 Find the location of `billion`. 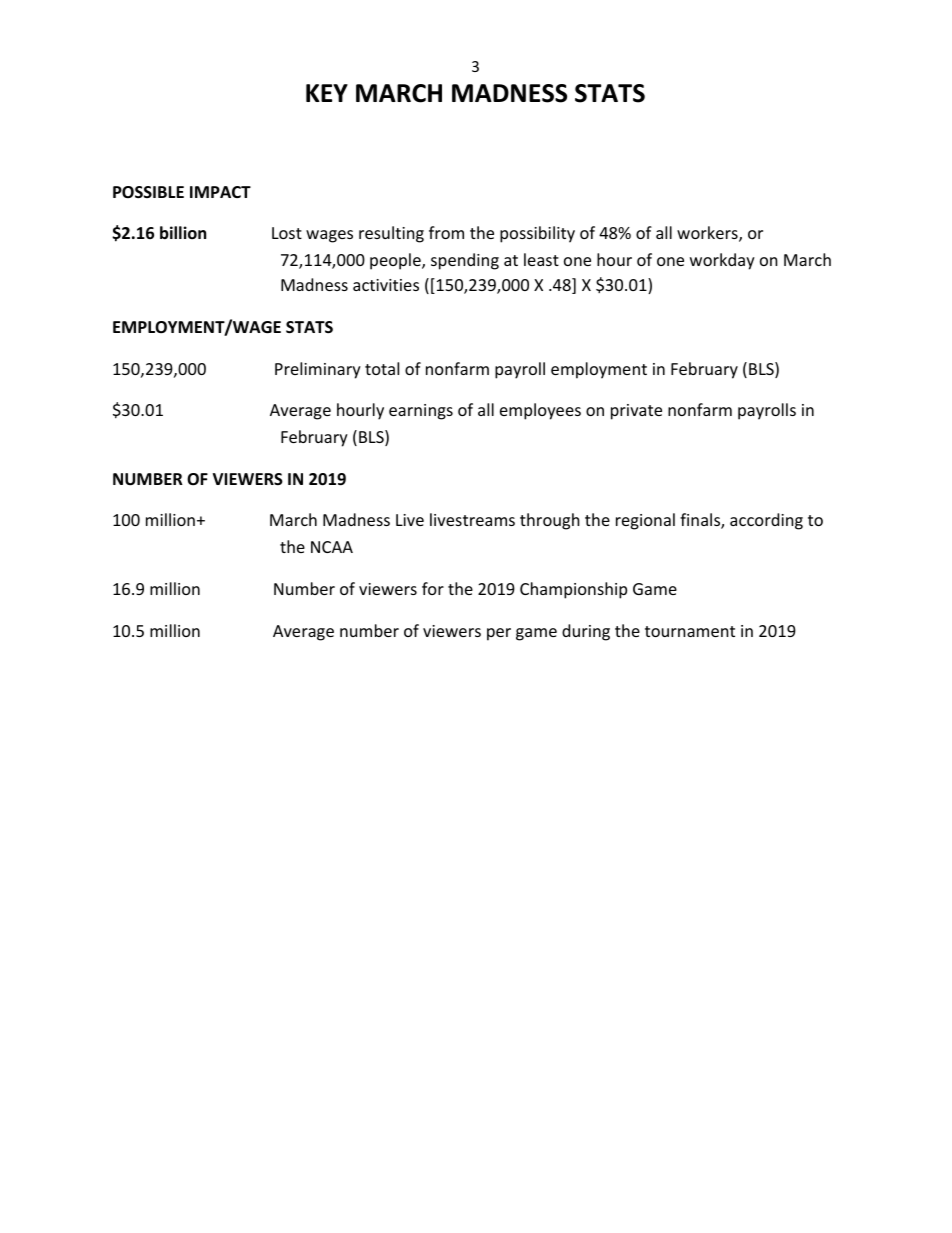

billion is located at coordinates (183, 233).
